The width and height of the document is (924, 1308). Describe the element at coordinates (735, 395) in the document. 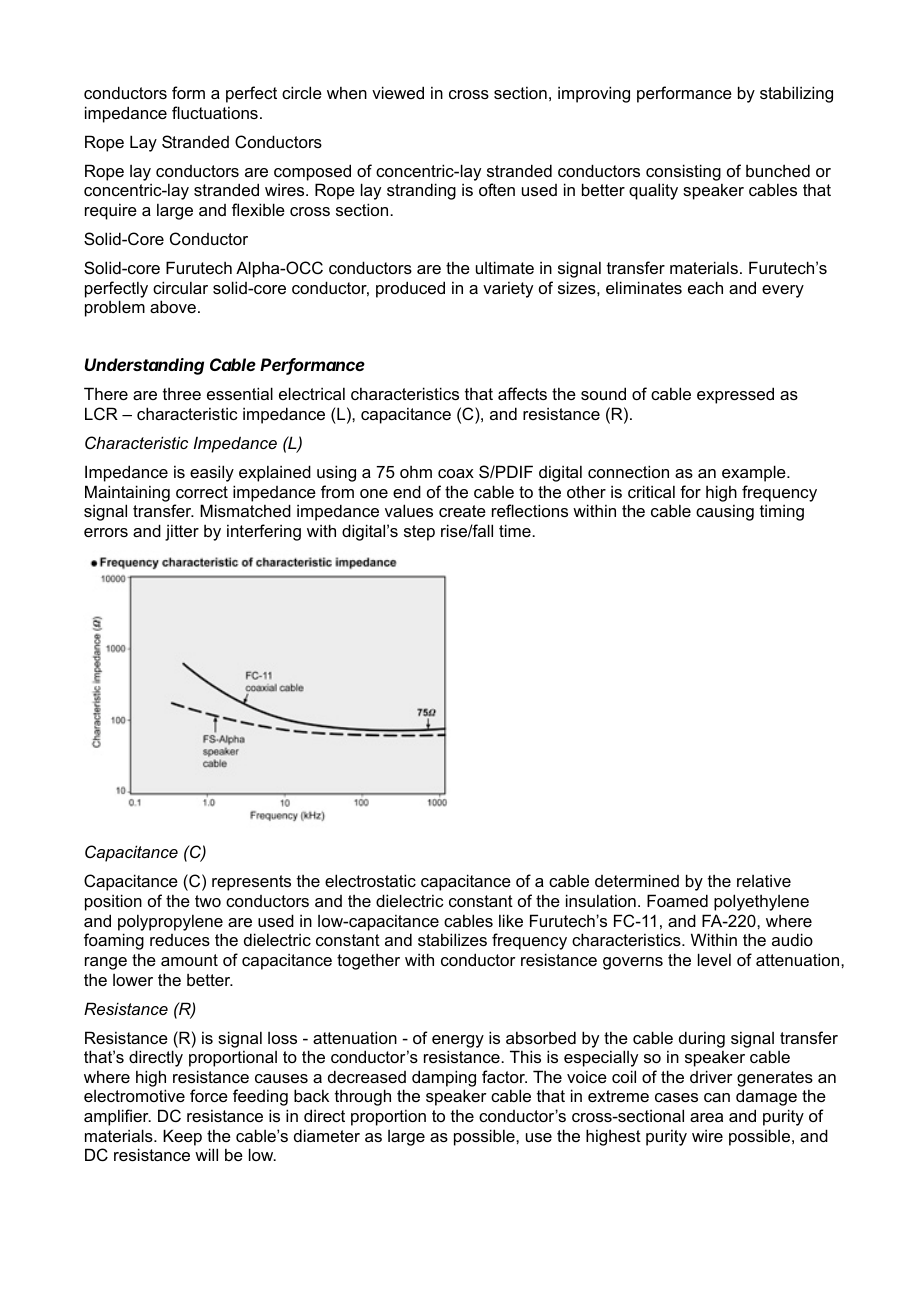

I see `expressed` at that location.
